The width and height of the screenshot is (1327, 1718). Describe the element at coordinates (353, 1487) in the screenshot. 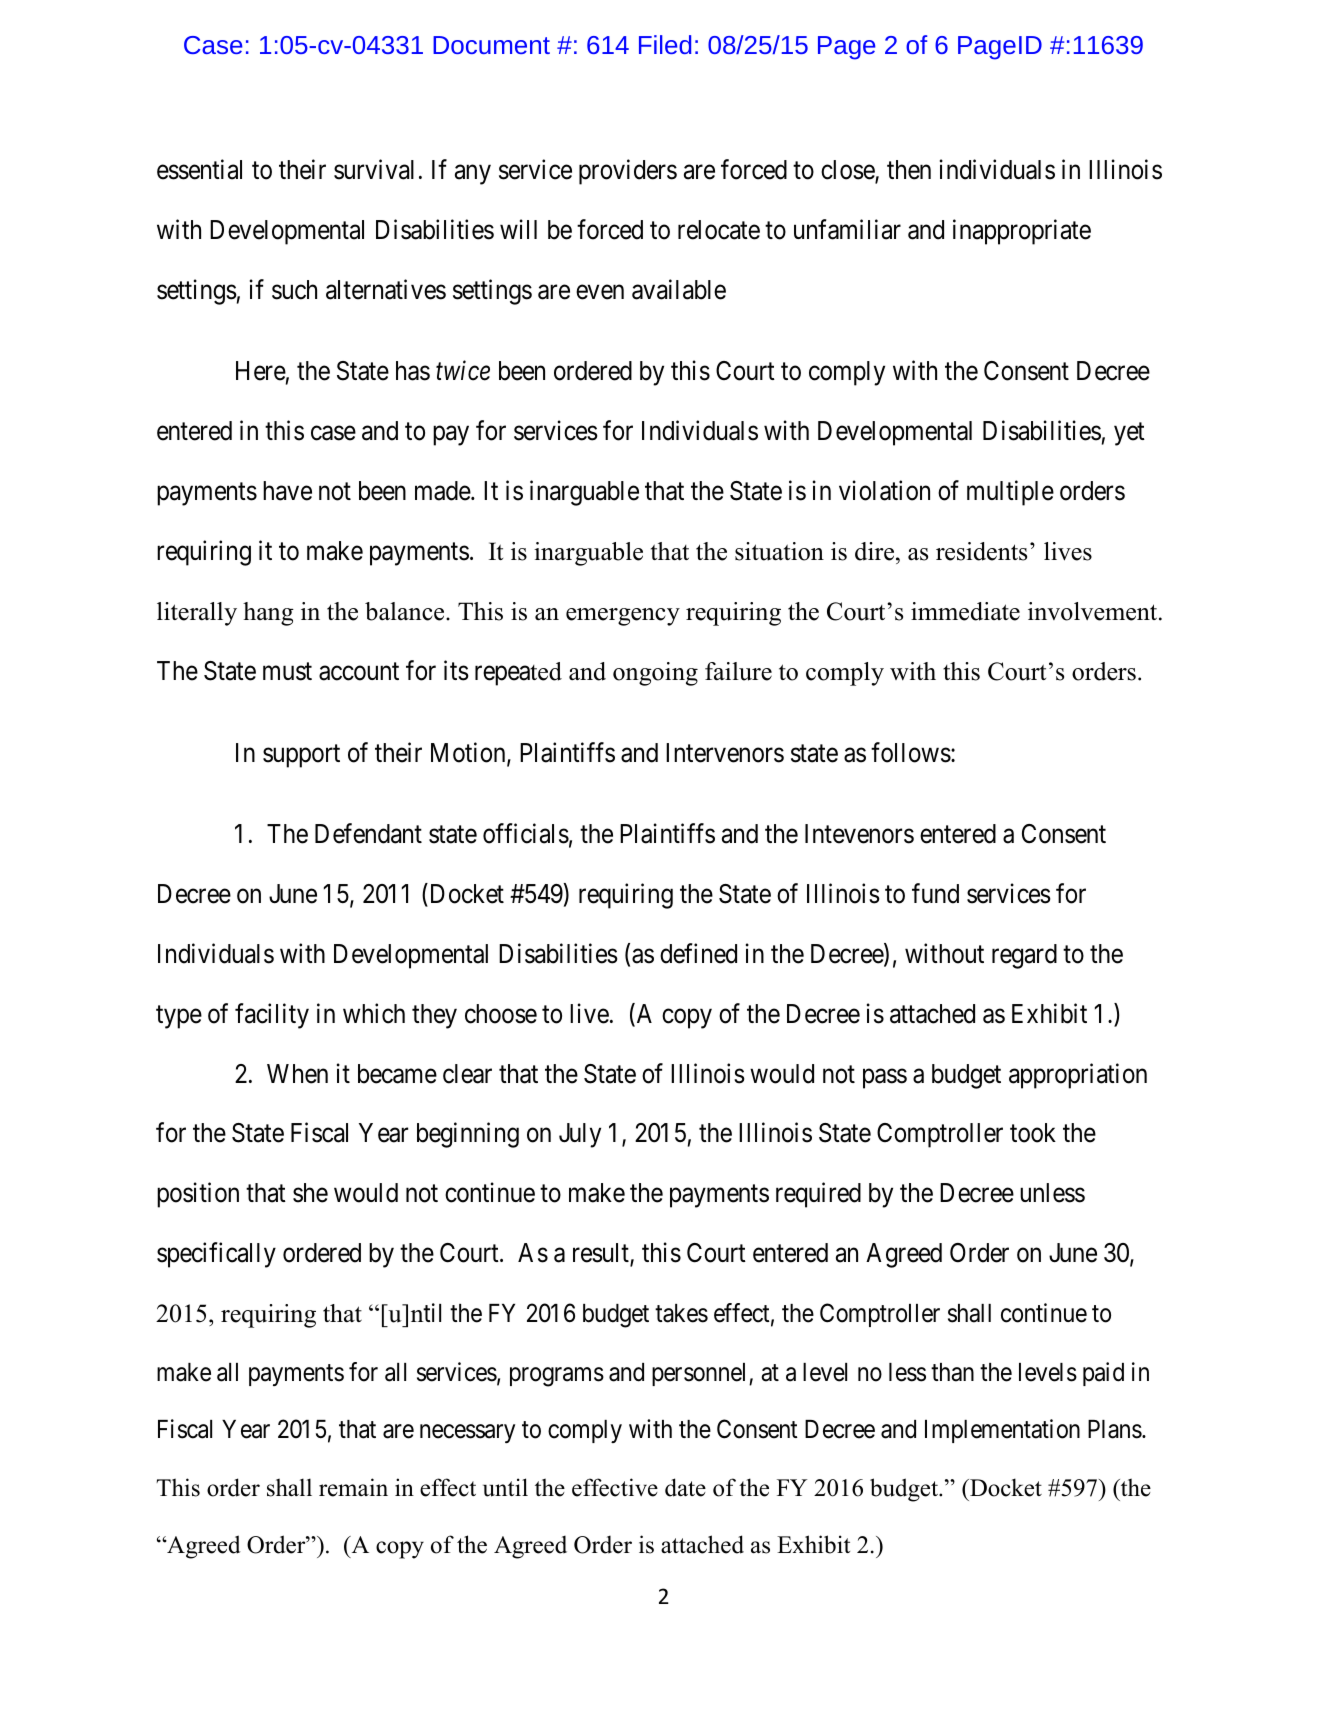

I see `remain` at that location.
